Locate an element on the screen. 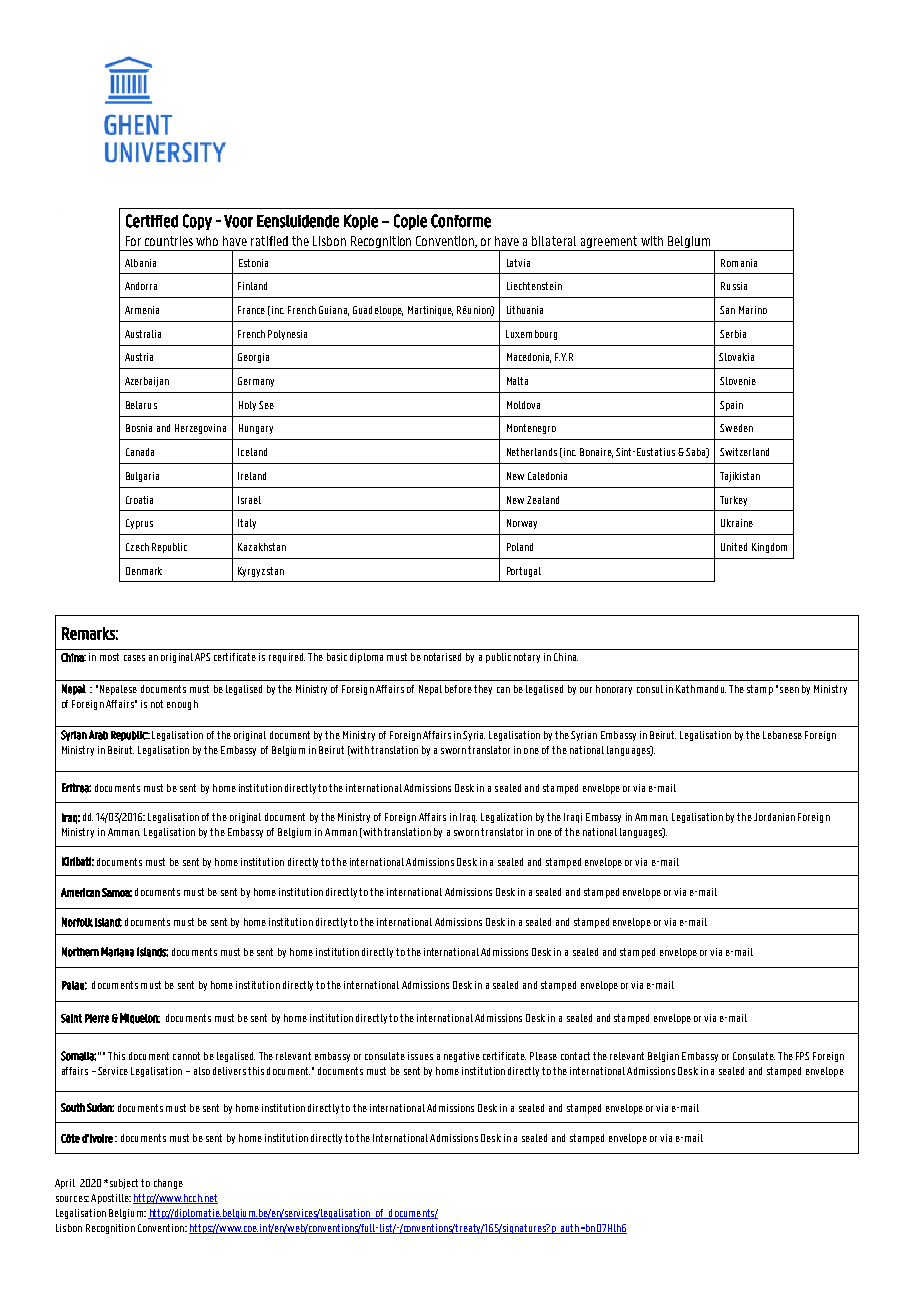 This screenshot has width=924, height=1308. before is located at coordinates (458, 689).
